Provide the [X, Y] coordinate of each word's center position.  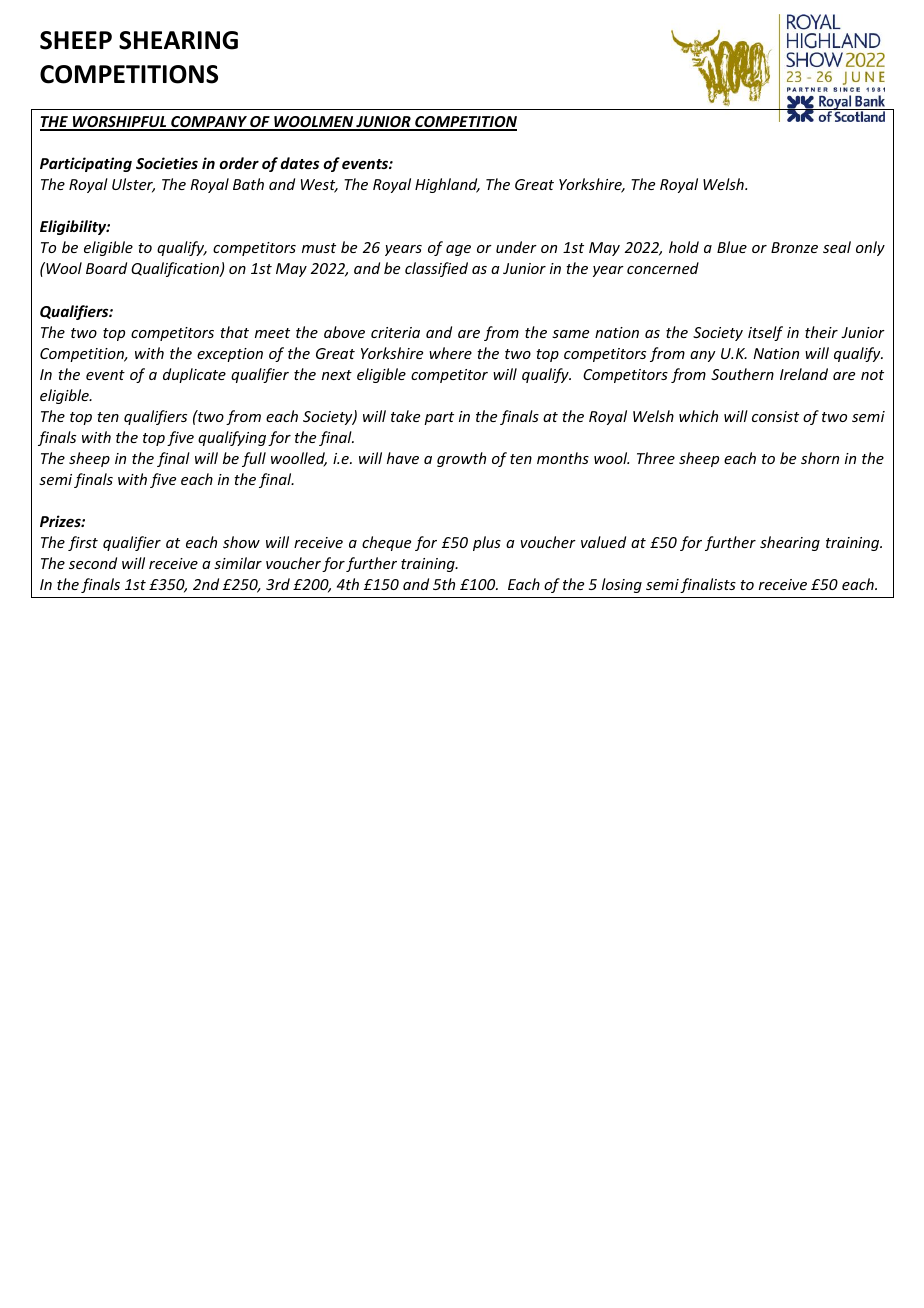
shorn [820, 458]
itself [765, 333]
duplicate [194, 375]
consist [775, 416]
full [254, 459]
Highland [447, 185]
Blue [732, 247]
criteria [395, 332]
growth [461, 459]
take [405, 416]
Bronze [794, 247]
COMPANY [209, 123]
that [234, 332]
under [516, 247]
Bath [248, 184]
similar [238, 563]
